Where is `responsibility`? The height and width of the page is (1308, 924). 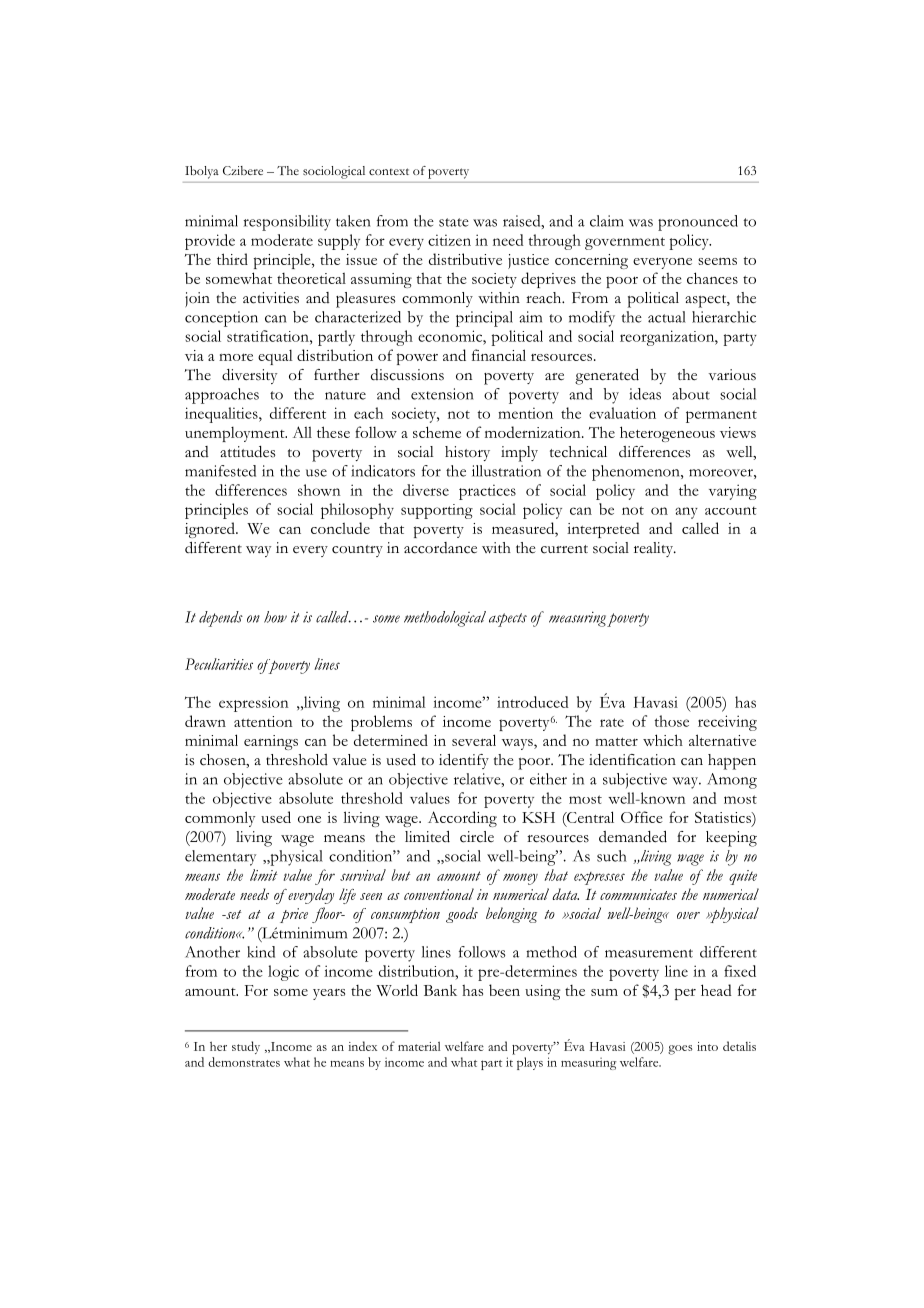 responsibility is located at coordinates (287, 223).
